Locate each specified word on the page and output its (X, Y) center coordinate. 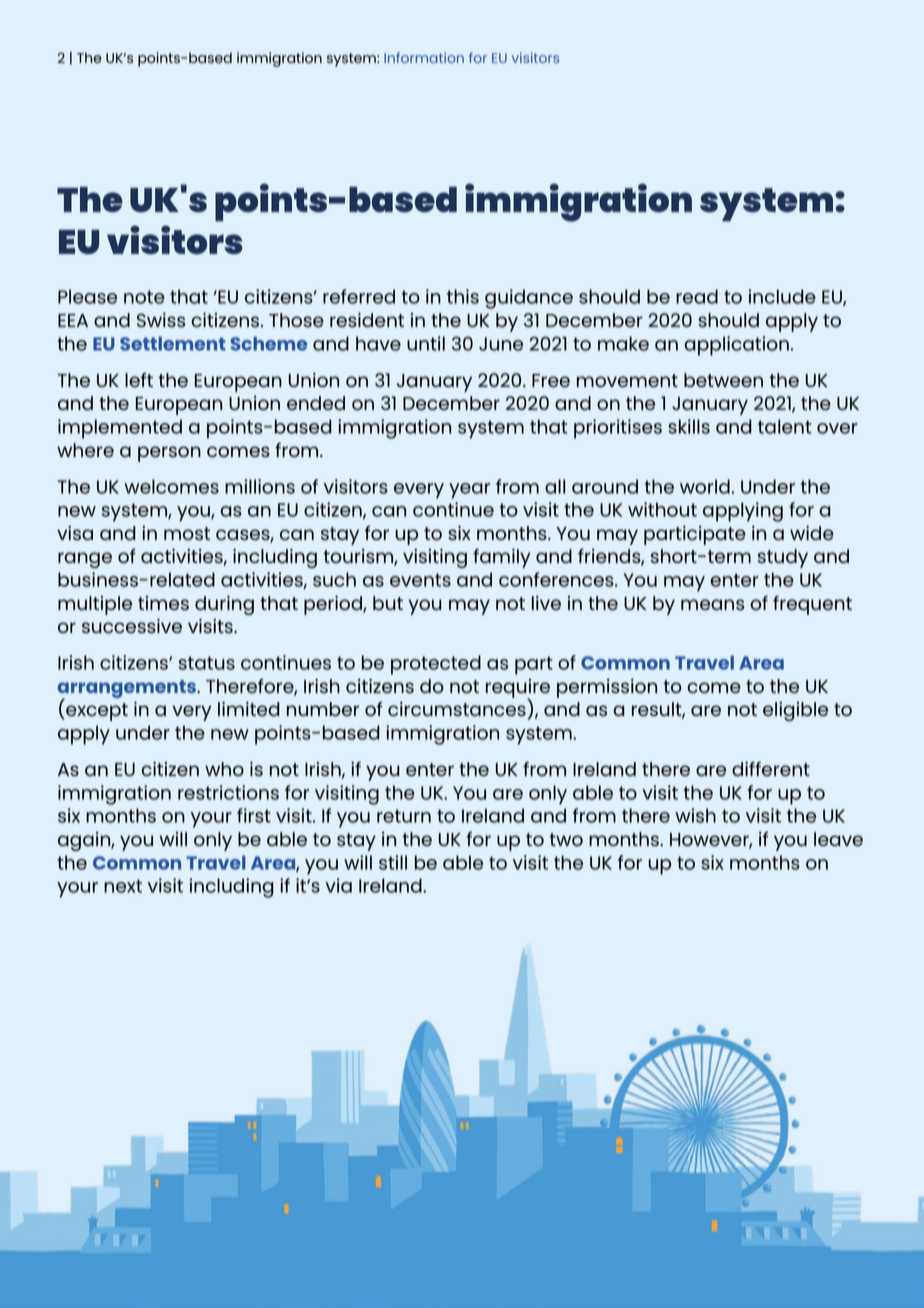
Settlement (173, 343)
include (782, 296)
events (420, 580)
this (463, 296)
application (736, 346)
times (163, 603)
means (712, 605)
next (123, 886)
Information (424, 57)
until (426, 343)
